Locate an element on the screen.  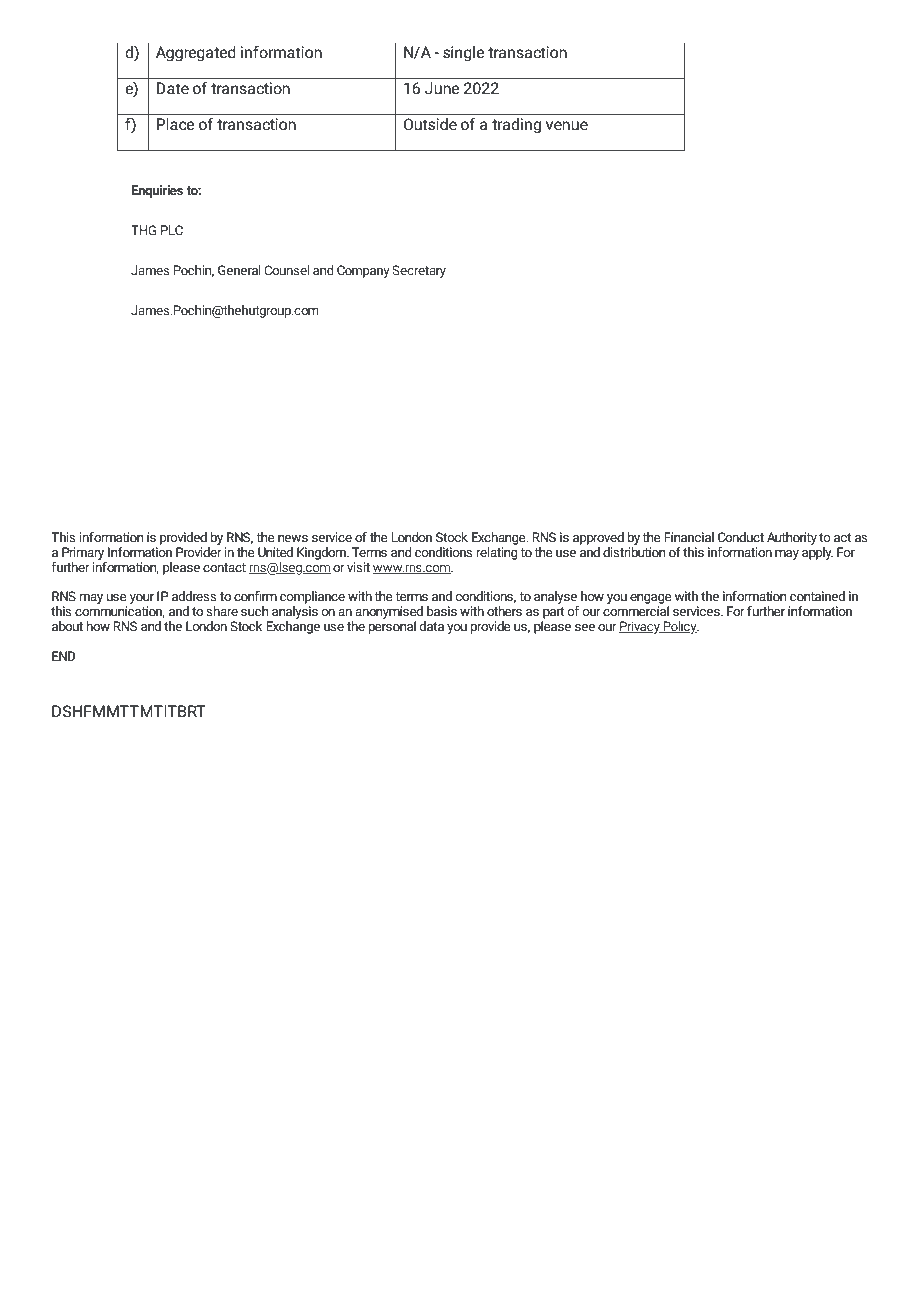
General is located at coordinates (239, 270).
